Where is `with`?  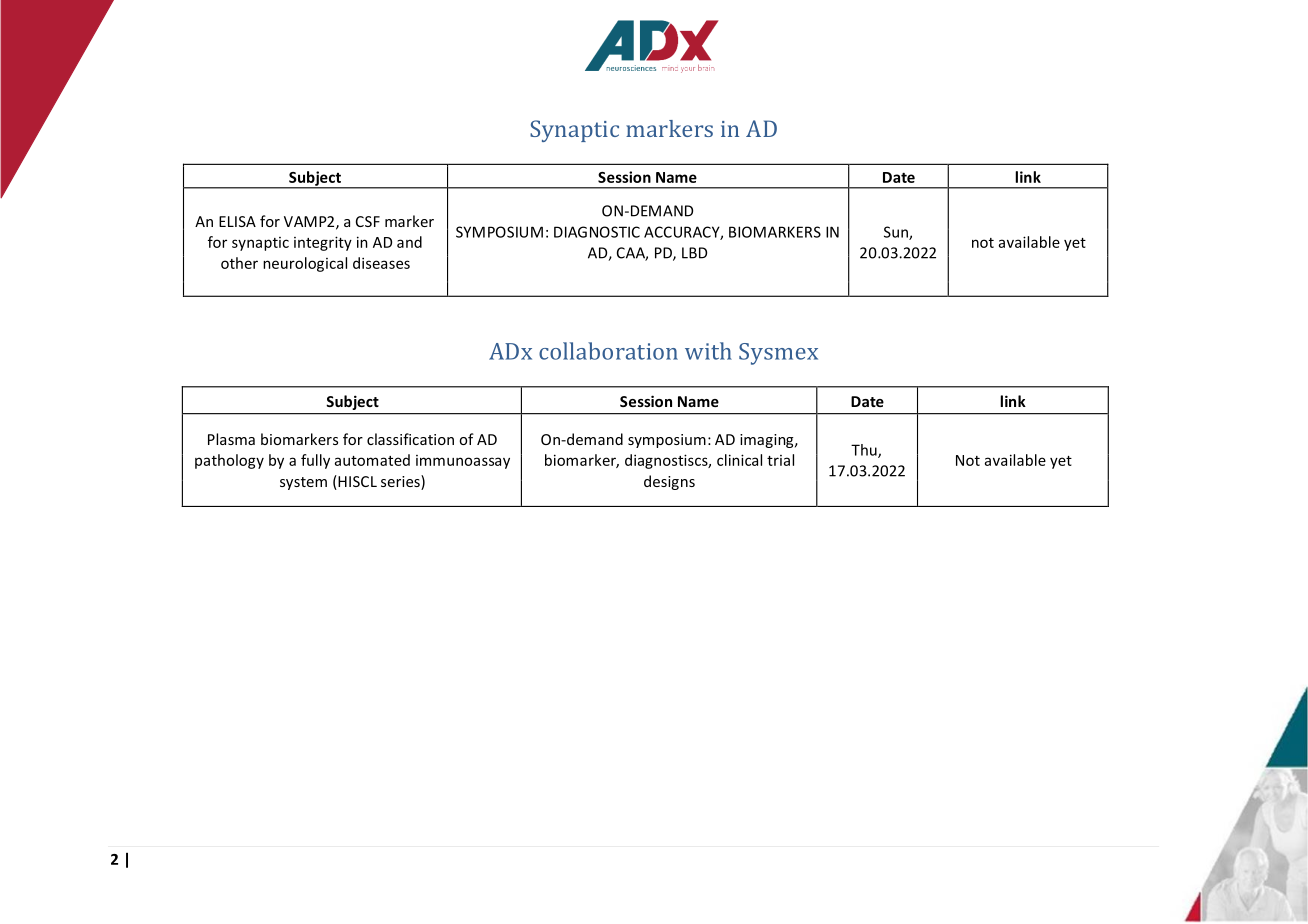 with is located at coordinates (708, 351).
